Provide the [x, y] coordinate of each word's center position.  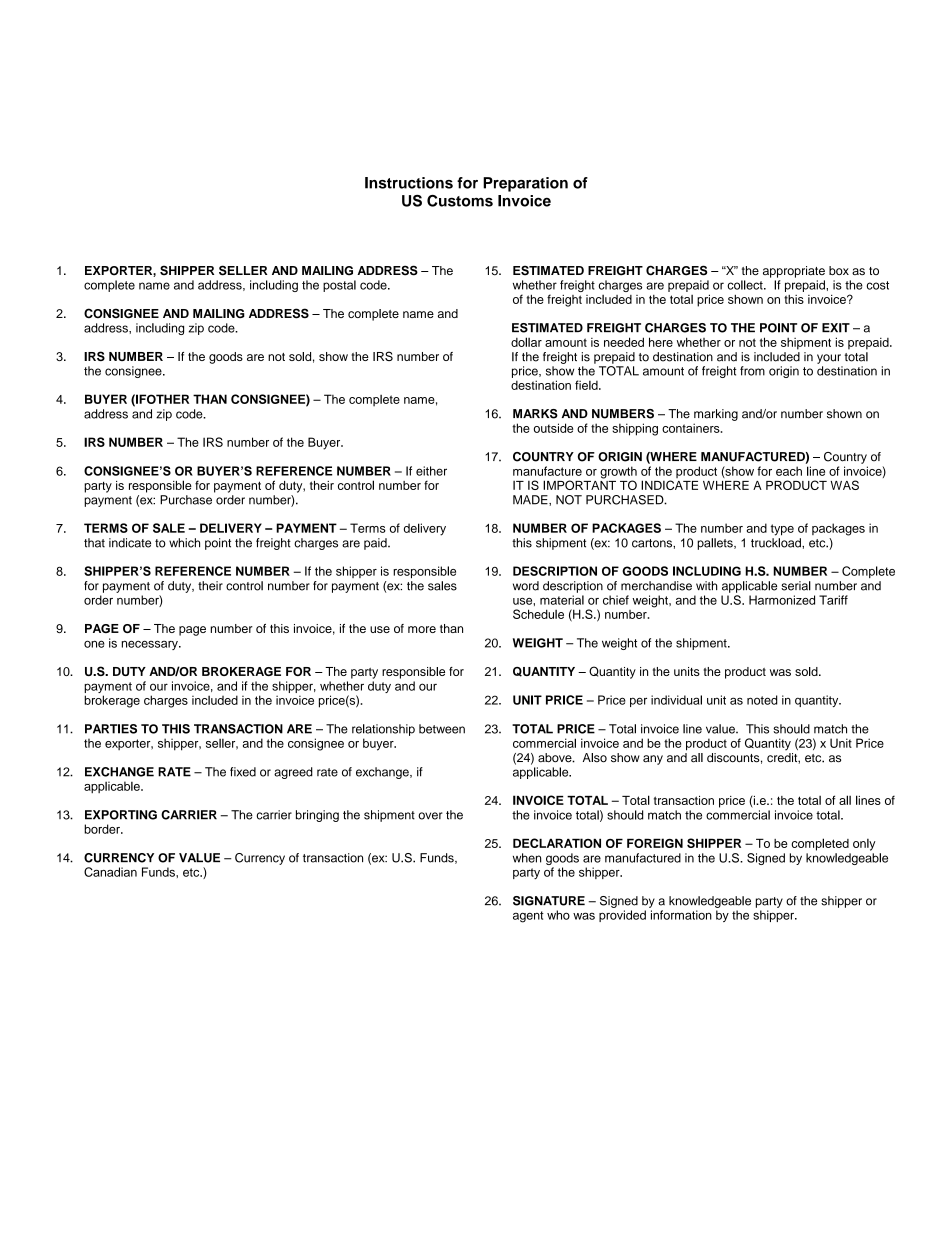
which [184, 543]
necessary [151, 645]
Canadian [110, 872]
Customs [460, 201]
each [789, 471]
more [422, 629]
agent [528, 917]
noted [762, 700]
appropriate [794, 272]
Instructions [409, 183]
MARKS [535, 414]
